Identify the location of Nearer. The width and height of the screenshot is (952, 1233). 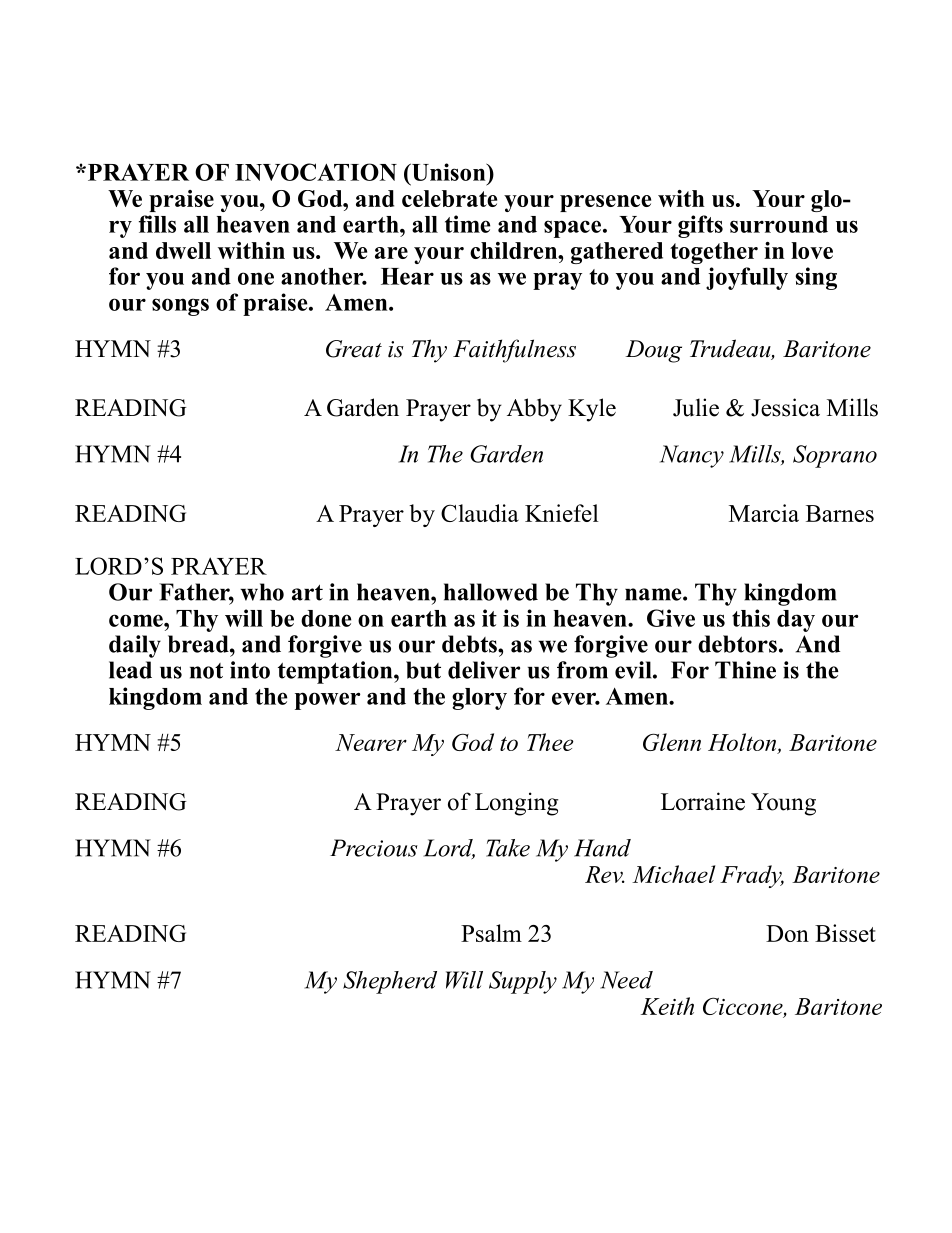
(371, 742).
